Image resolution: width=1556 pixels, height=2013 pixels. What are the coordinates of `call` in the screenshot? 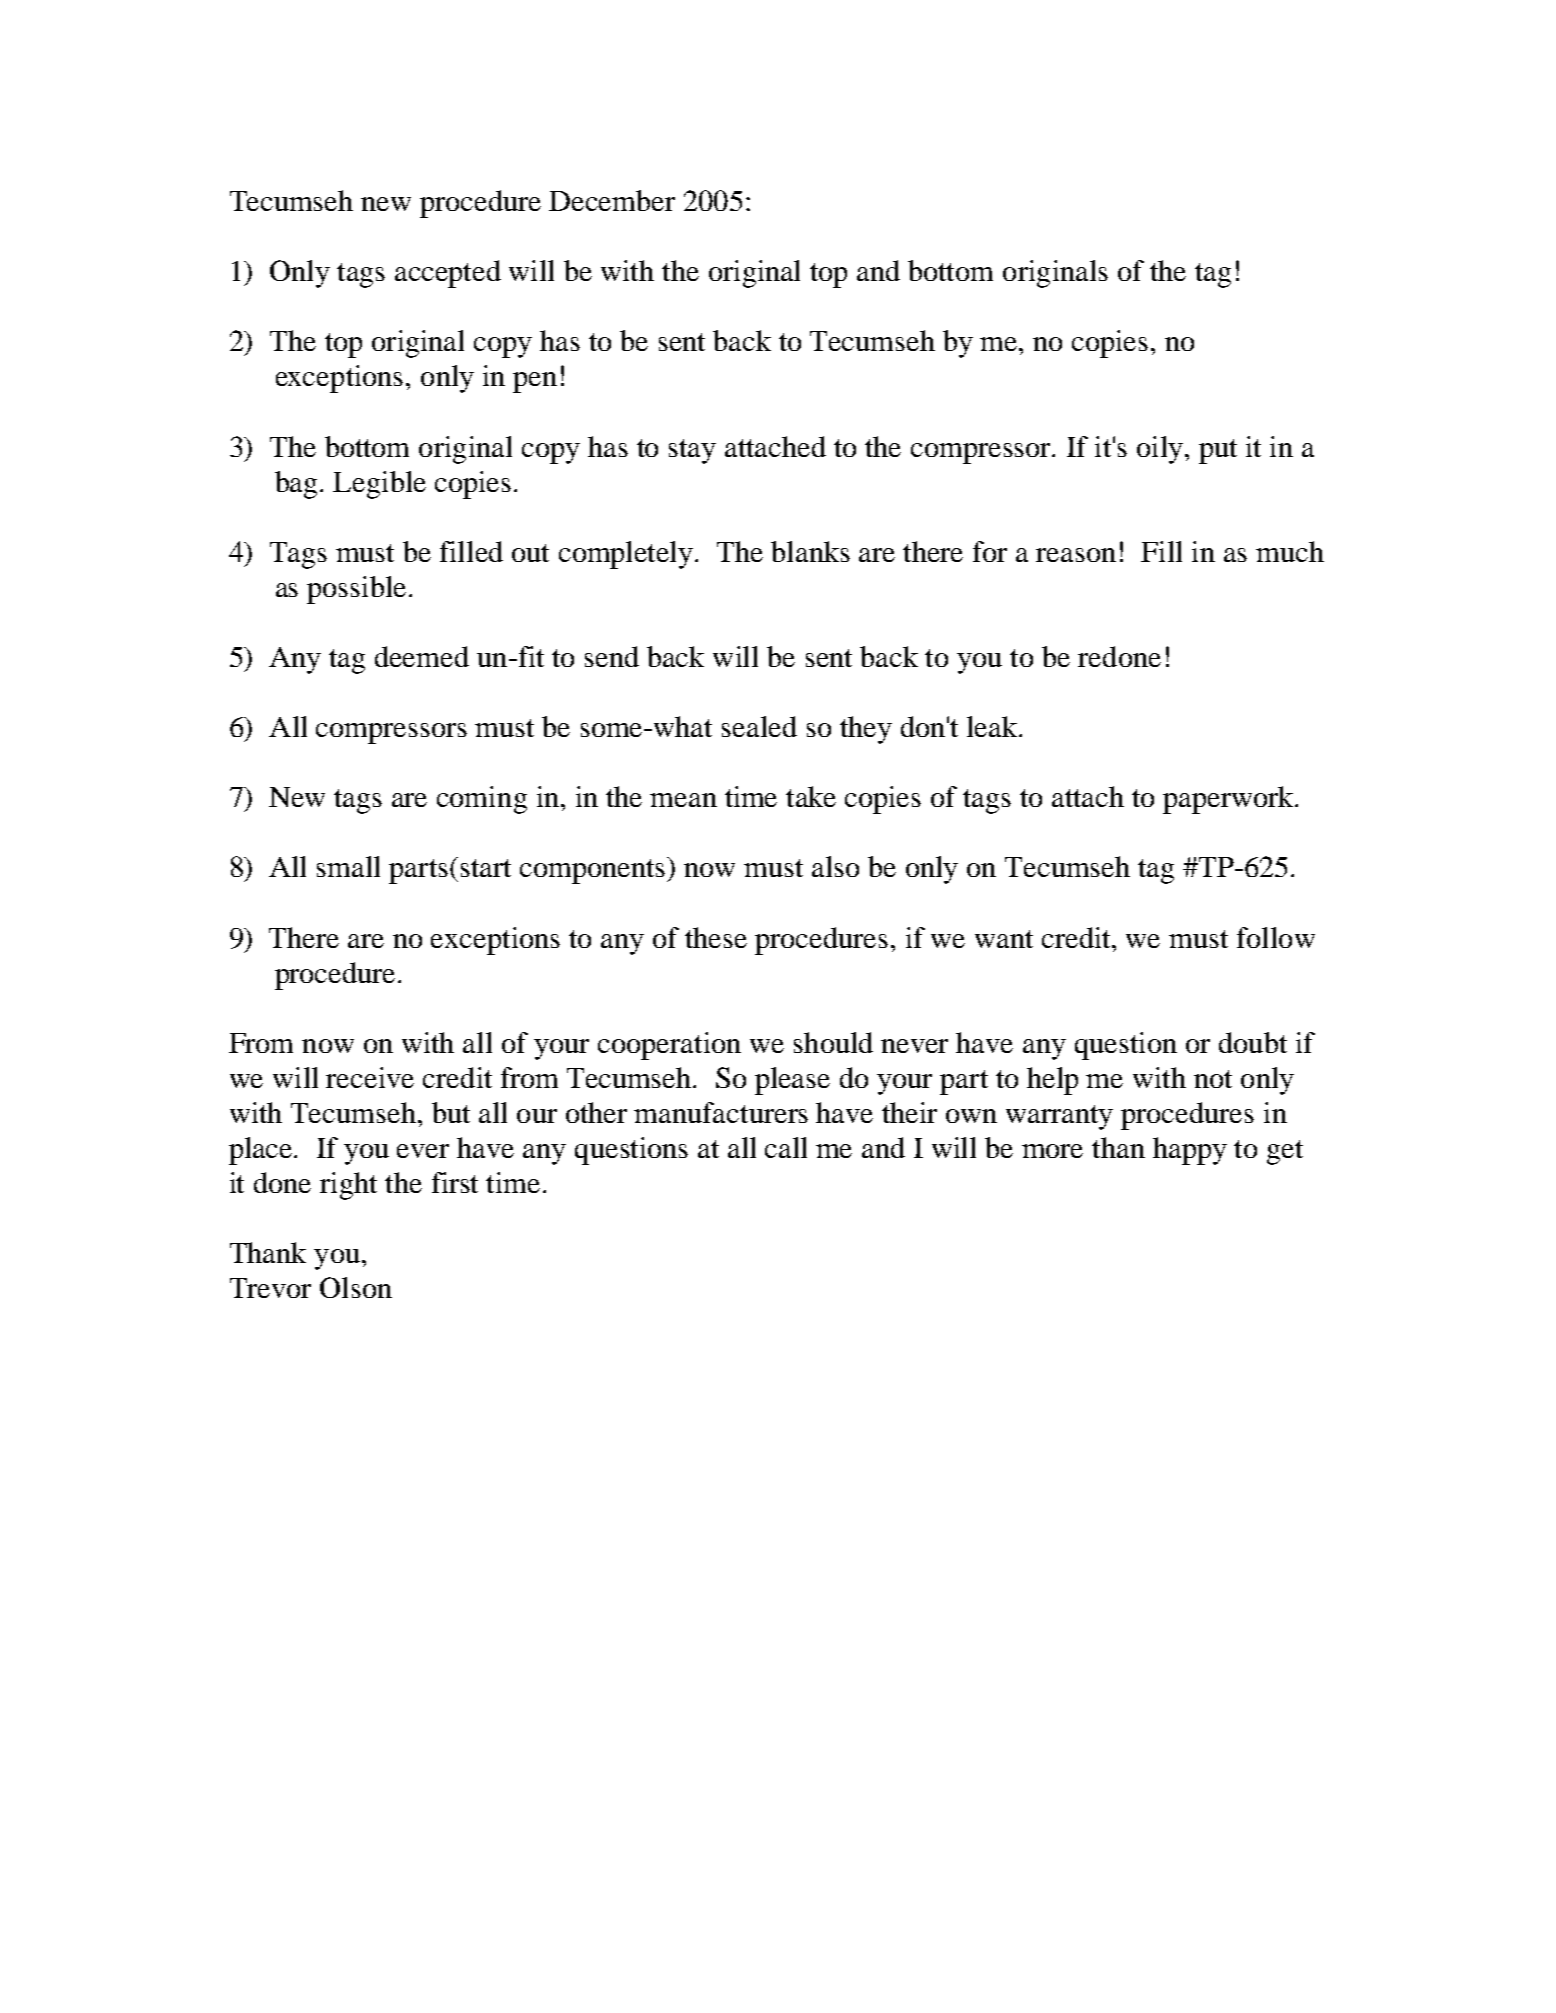 It's located at (786, 1147).
